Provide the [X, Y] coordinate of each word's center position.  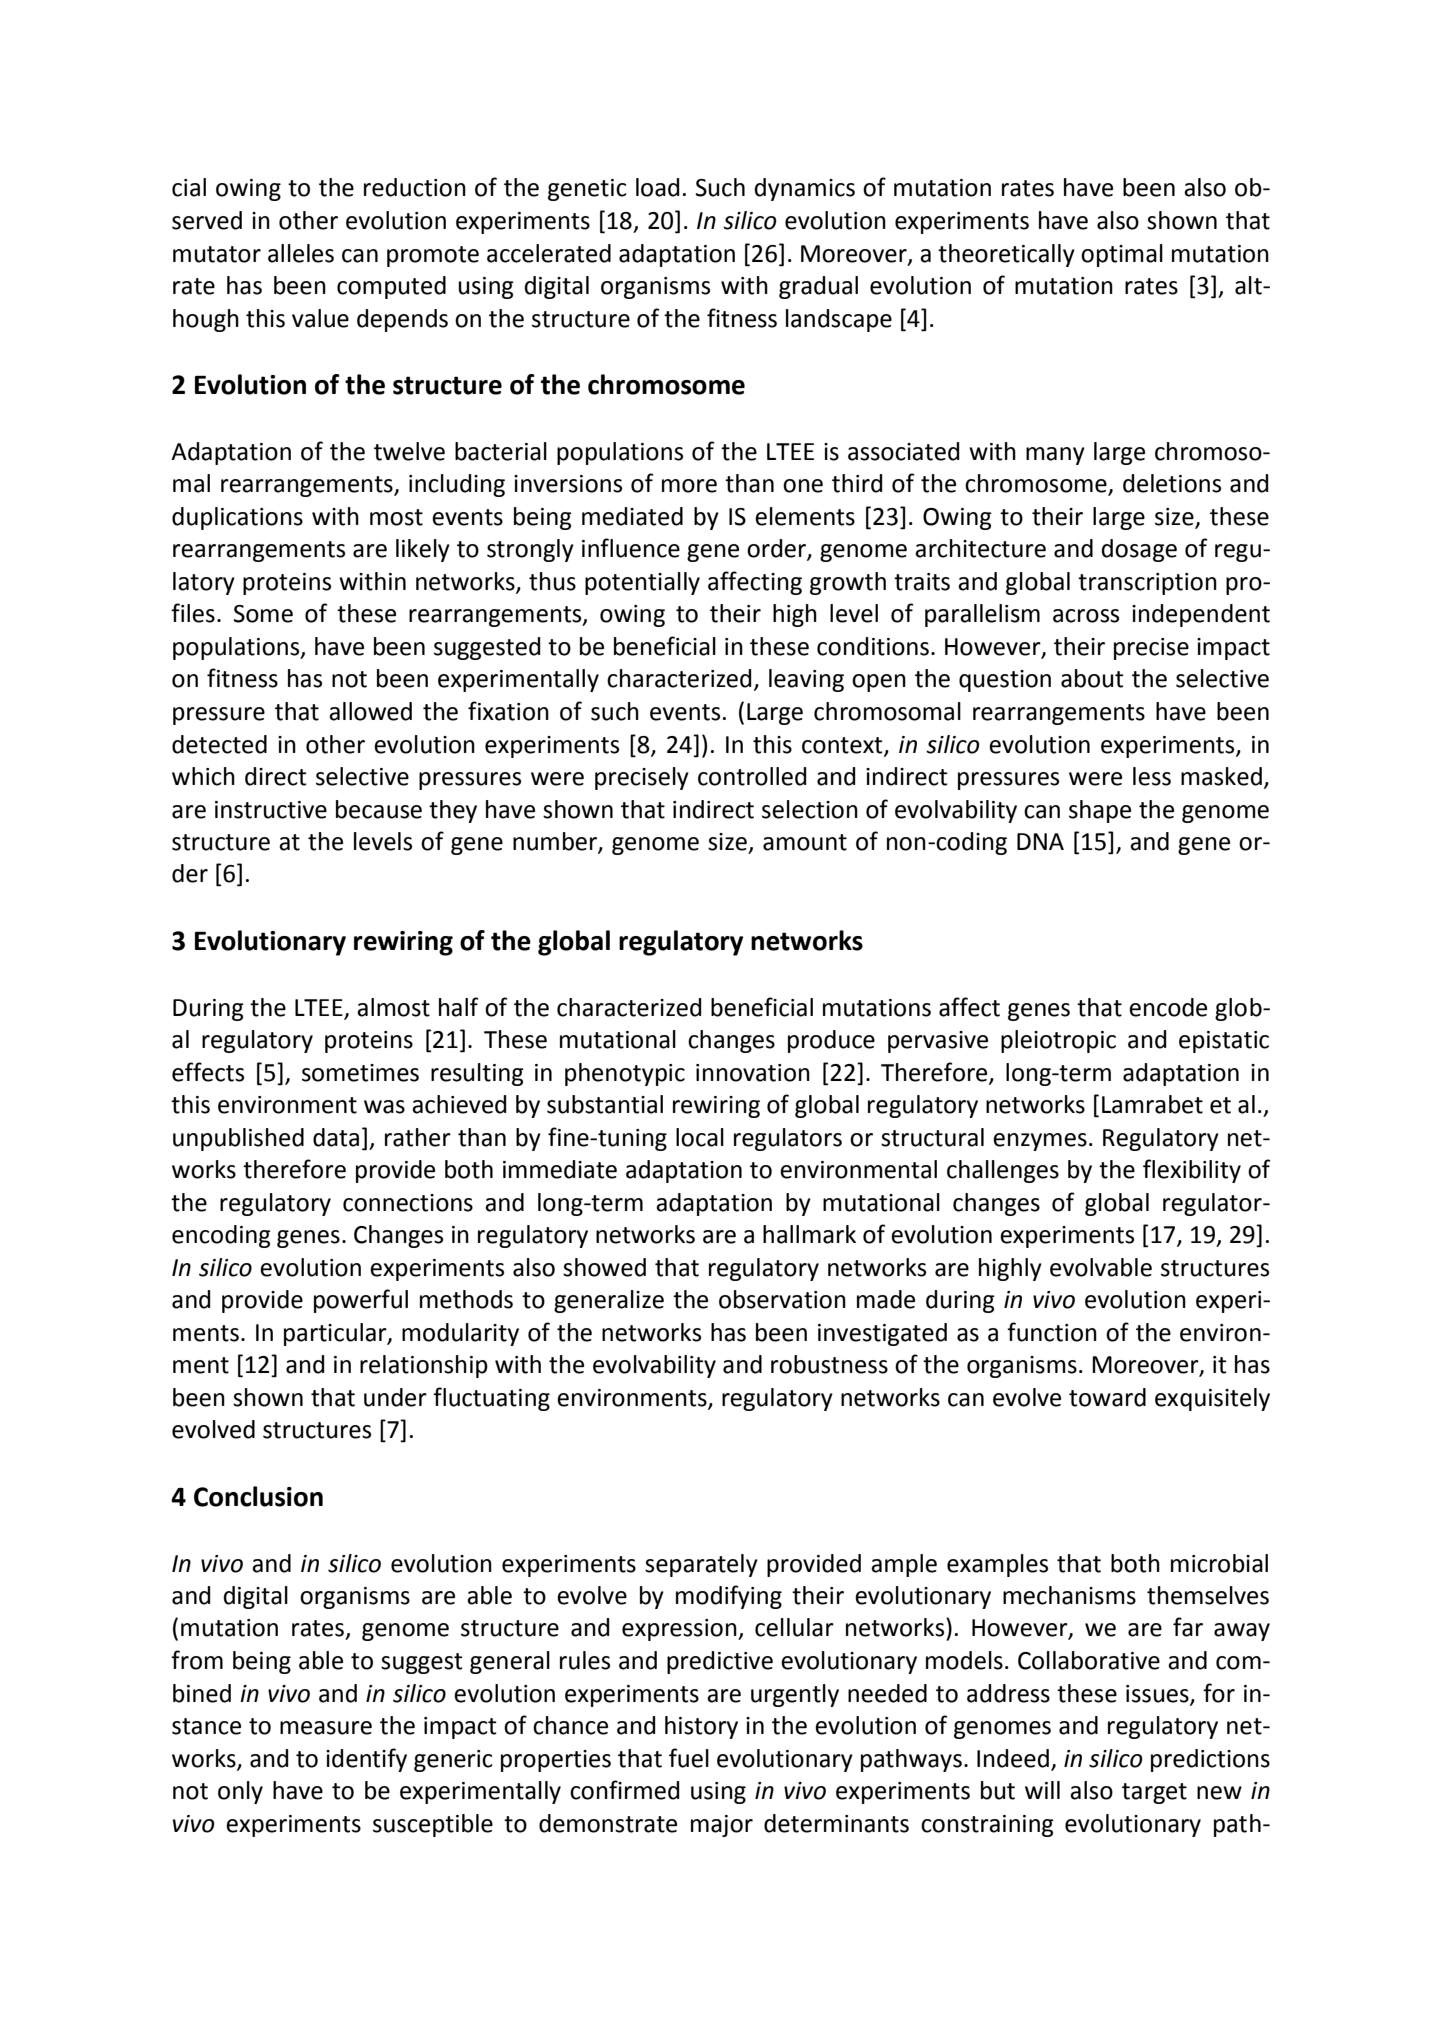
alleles [301, 253]
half [458, 1007]
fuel [689, 1758]
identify [366, 1760]
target [1154, 1793]
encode [1168, 1007]
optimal [1122, 255]
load [657, 187]
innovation [753, 1073]
